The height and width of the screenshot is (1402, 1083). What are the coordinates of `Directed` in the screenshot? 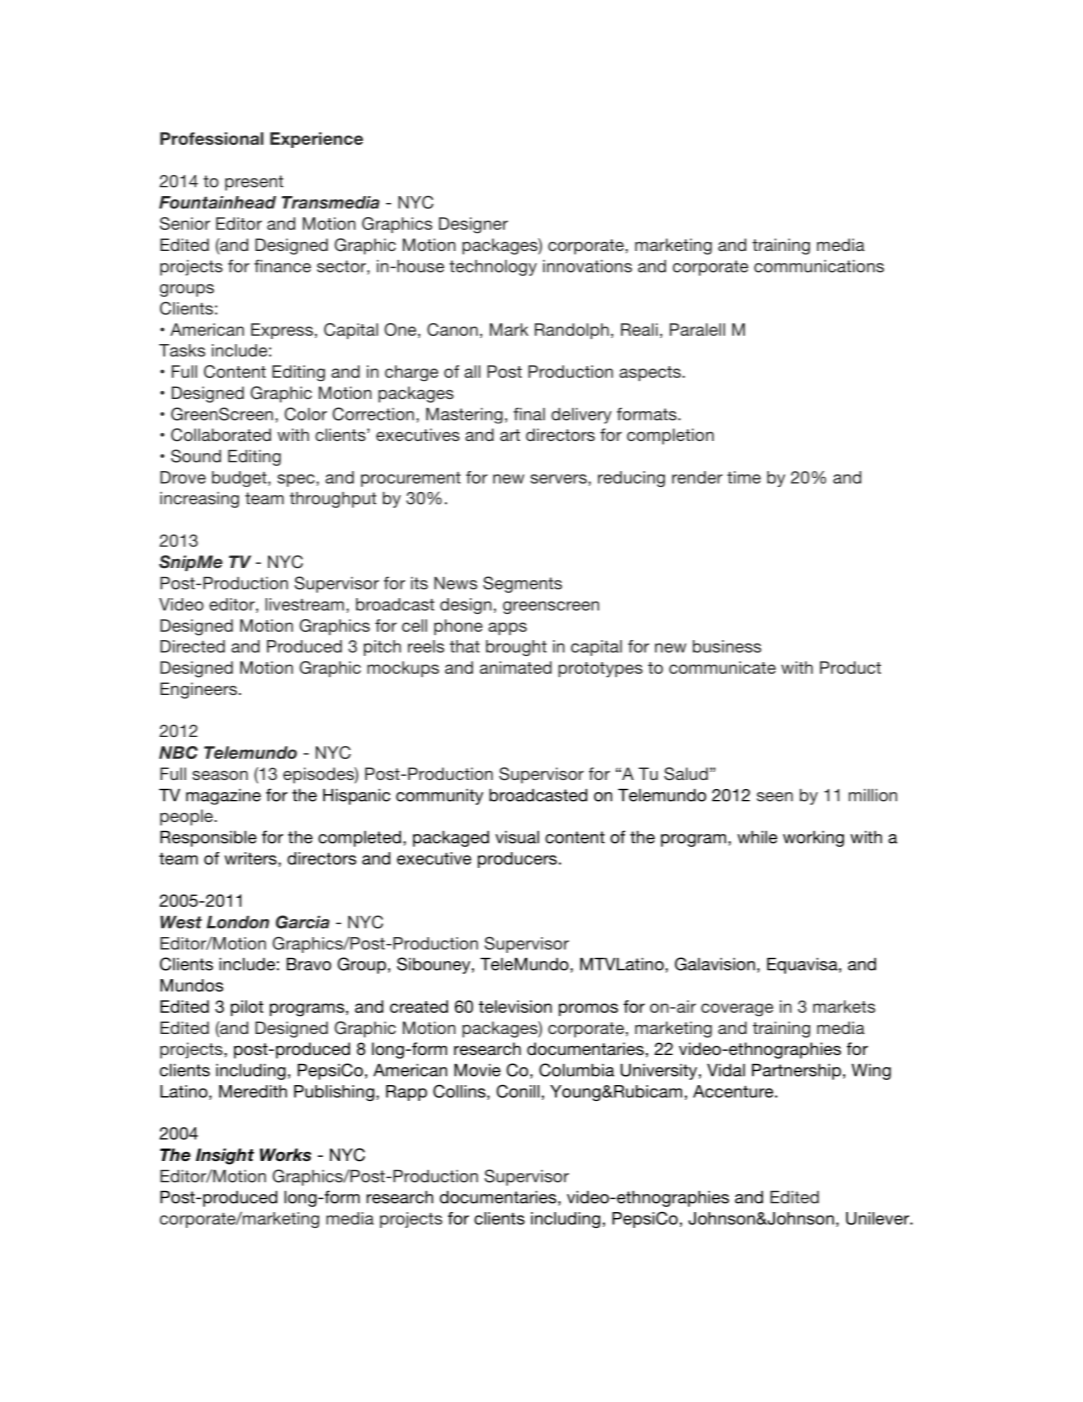 It's located at (192, 646).
